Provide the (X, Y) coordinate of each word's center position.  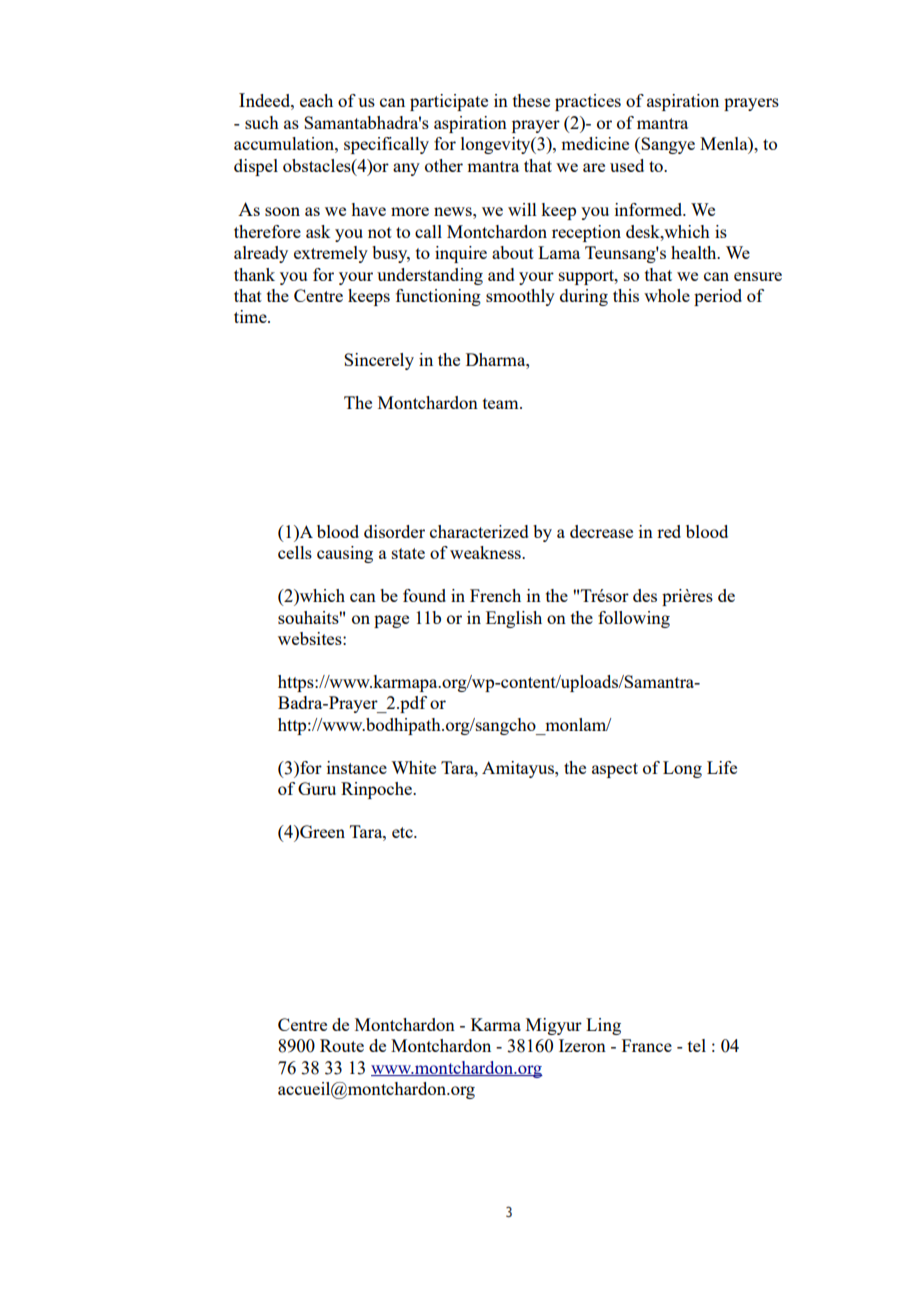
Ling (603, 1026)
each (316, 100)
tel (697, 1045)
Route (342, 1045)
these (531, 100)
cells (295, 552)
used (627, 165)
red (669, 531)
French (495, 595)
